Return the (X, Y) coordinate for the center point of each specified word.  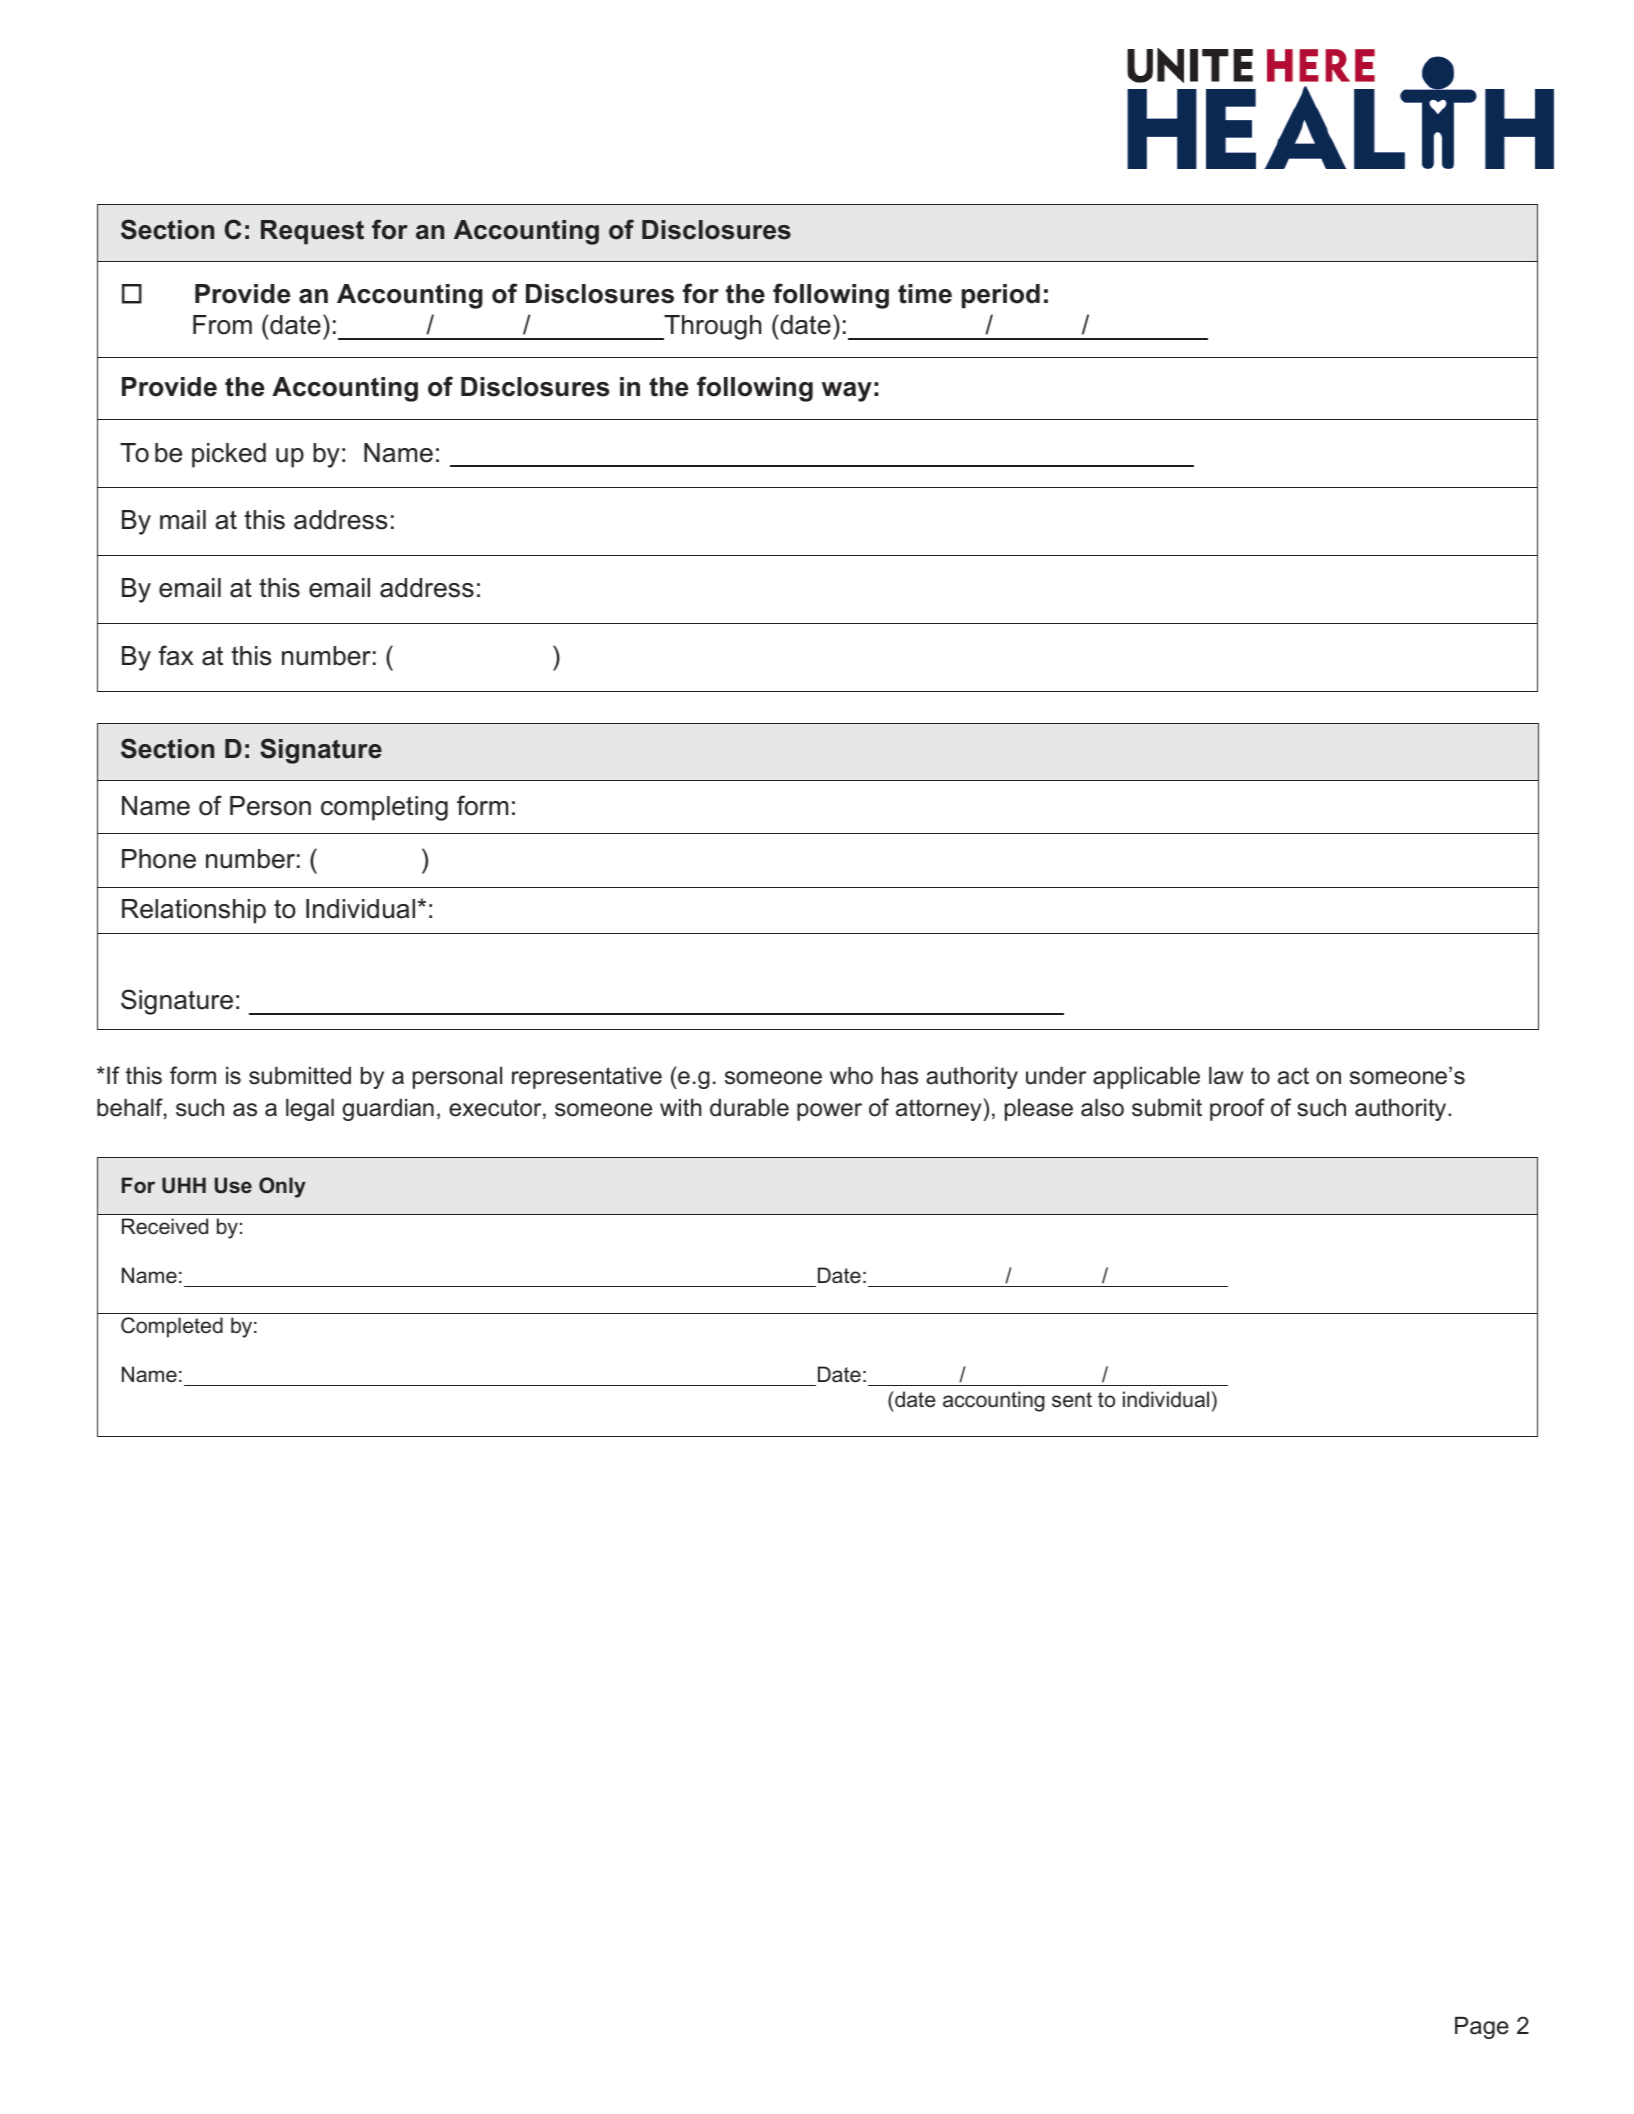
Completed (172, 1327)
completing (384, 808)
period (1001, 296)
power (829, 1112)
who (851, 1076)
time (925, 294)
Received (165, 1226)
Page (1482, 2028)
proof (1237, 1109)
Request (312, 232)
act (1293, 1076)
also (1102, 1108)
